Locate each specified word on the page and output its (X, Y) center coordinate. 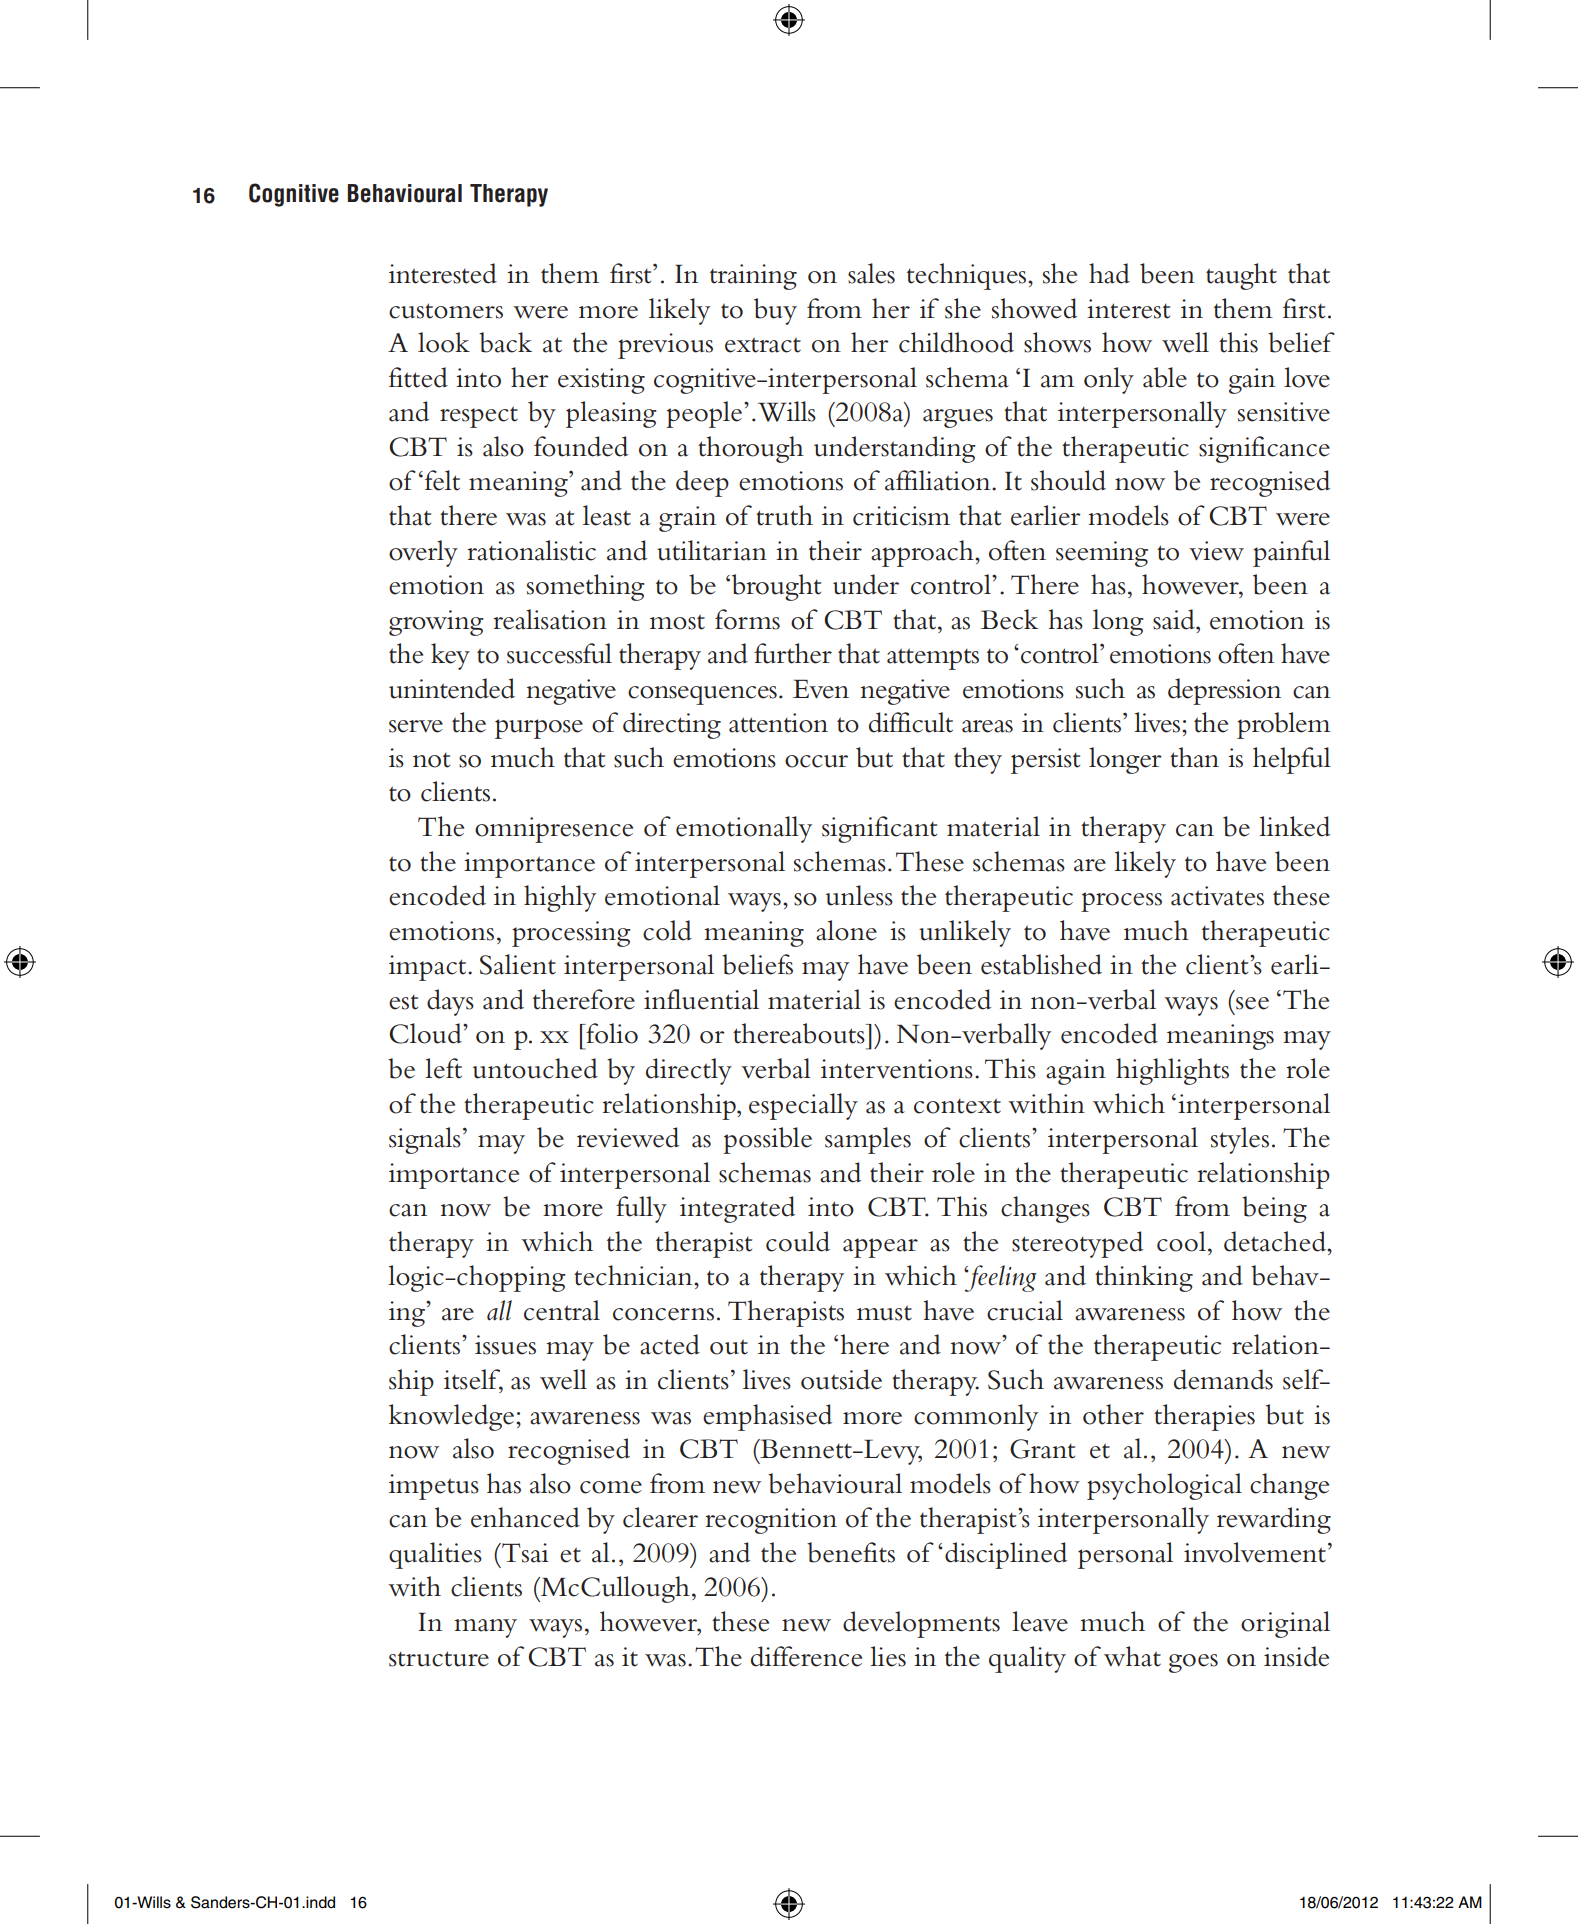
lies (888, 1656)
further (793, 653)
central (562, 1310)
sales (871, 273)
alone (846, 930)
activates (1217, 896)
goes (1193, 1663)
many (485, 1628)
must (884, 1313)
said (1175, 619)
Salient (518, 964)
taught (1241, 276)
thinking (1144, 1278)
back (505, 342)
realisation (550, 619)
